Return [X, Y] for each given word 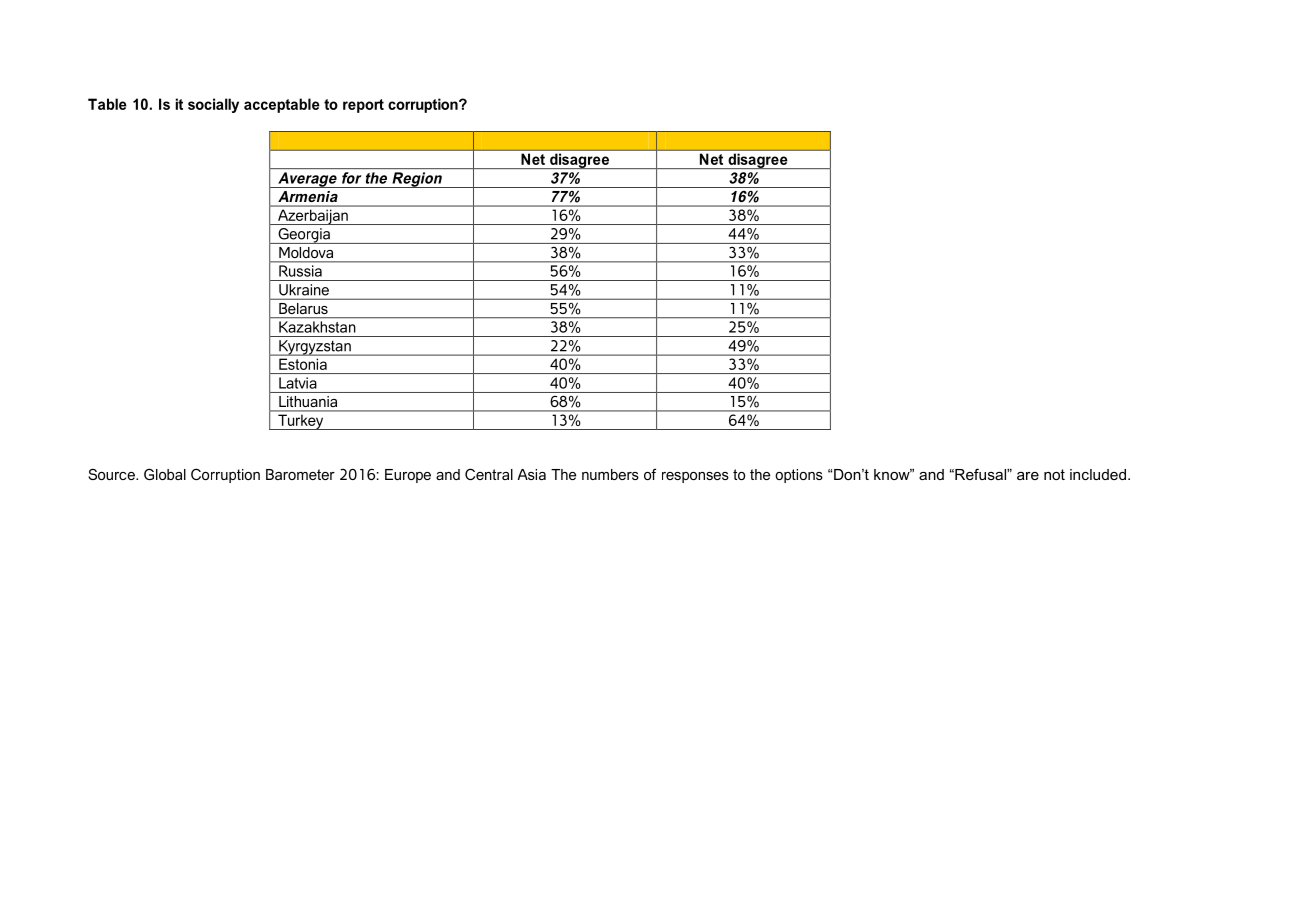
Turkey [301, 422]
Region [417, 180]
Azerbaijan [313, 217]
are [1028, 476]
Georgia [304, 236]
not [1054, 474]
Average [307, 180]
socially [213, 105]
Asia [532, 474]
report [363, 106]
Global [165, 474]
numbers [610, 474]
